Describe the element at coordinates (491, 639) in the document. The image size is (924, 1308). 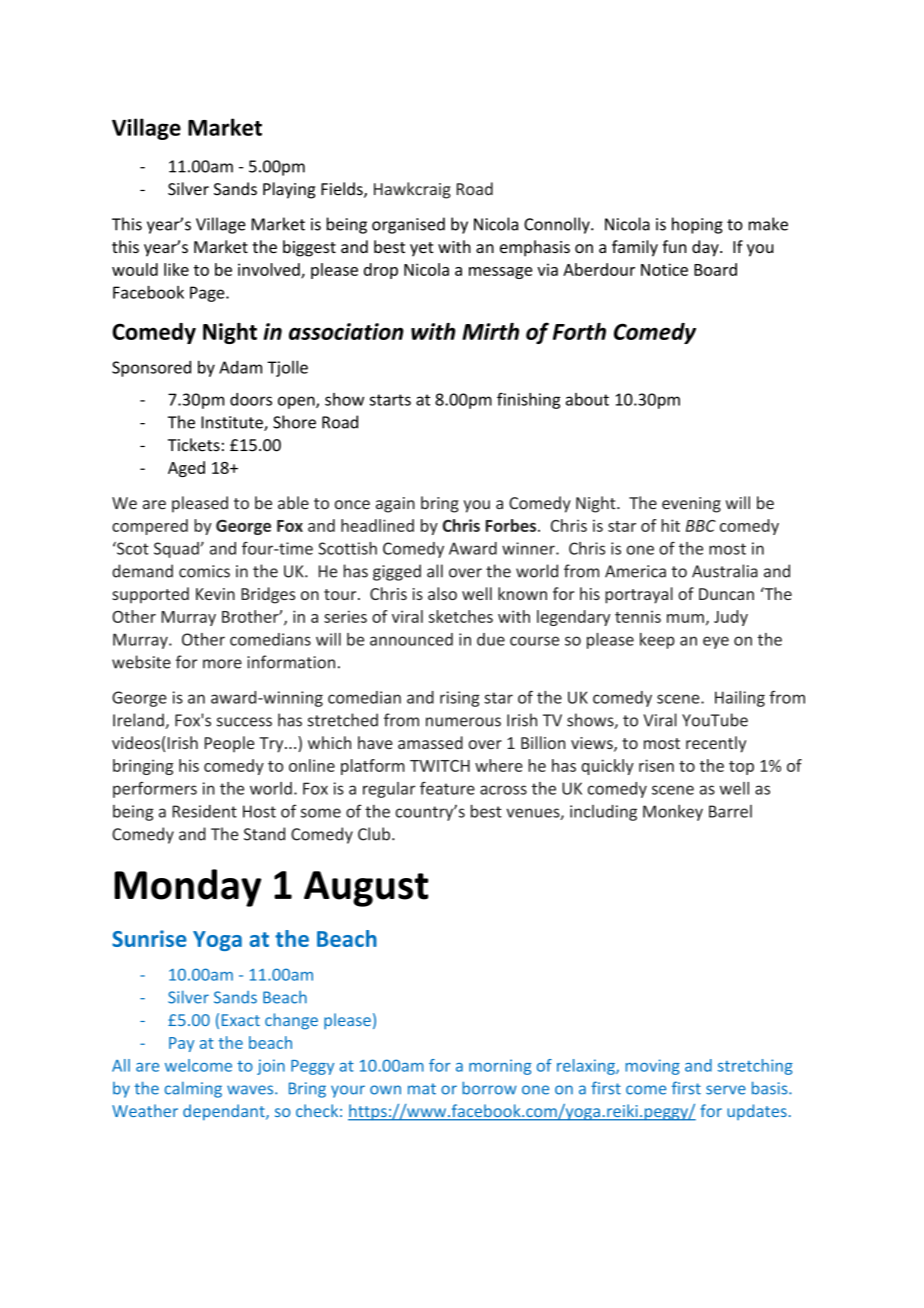
I see `due` at that location.
